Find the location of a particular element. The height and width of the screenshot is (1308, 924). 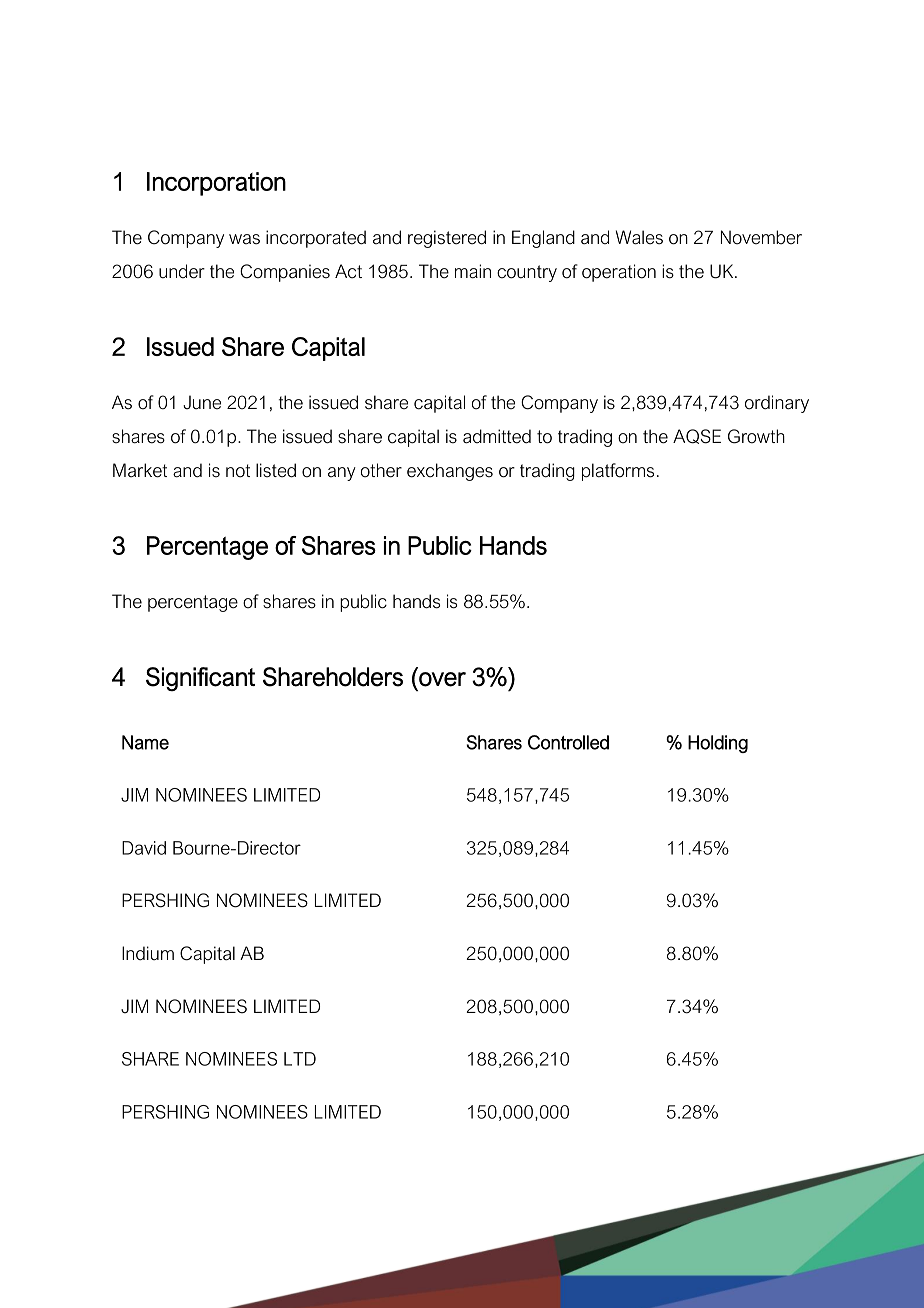

LTD is located at coordinates (300, 1059).
